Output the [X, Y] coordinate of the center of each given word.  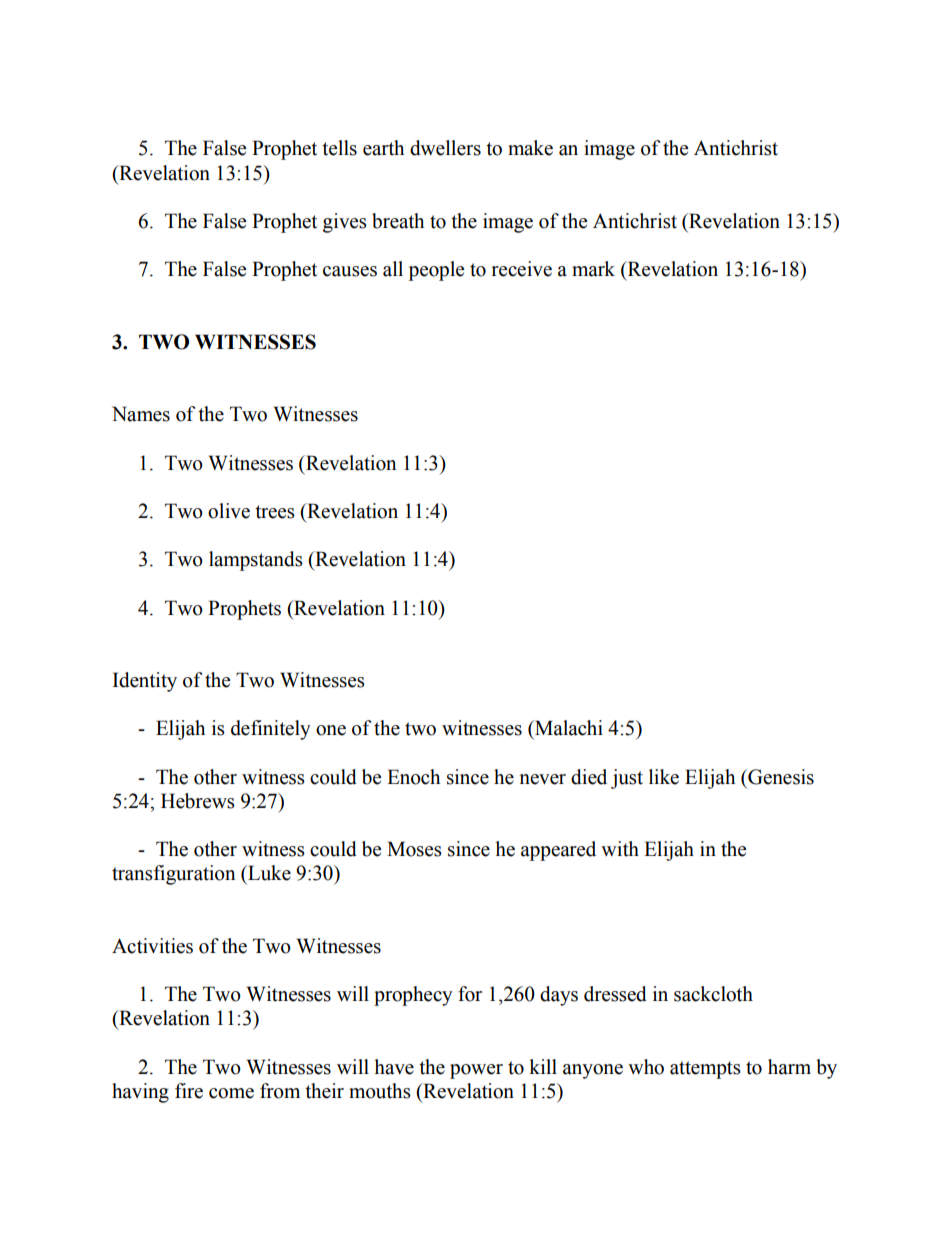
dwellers [445, 148]
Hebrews [198, 801]
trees [275, 512]
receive [522, 269]
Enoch [413, 777]
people [436, 271]
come [231, 1093]
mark [593, 269]
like [664, 777]
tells [339, 148]
